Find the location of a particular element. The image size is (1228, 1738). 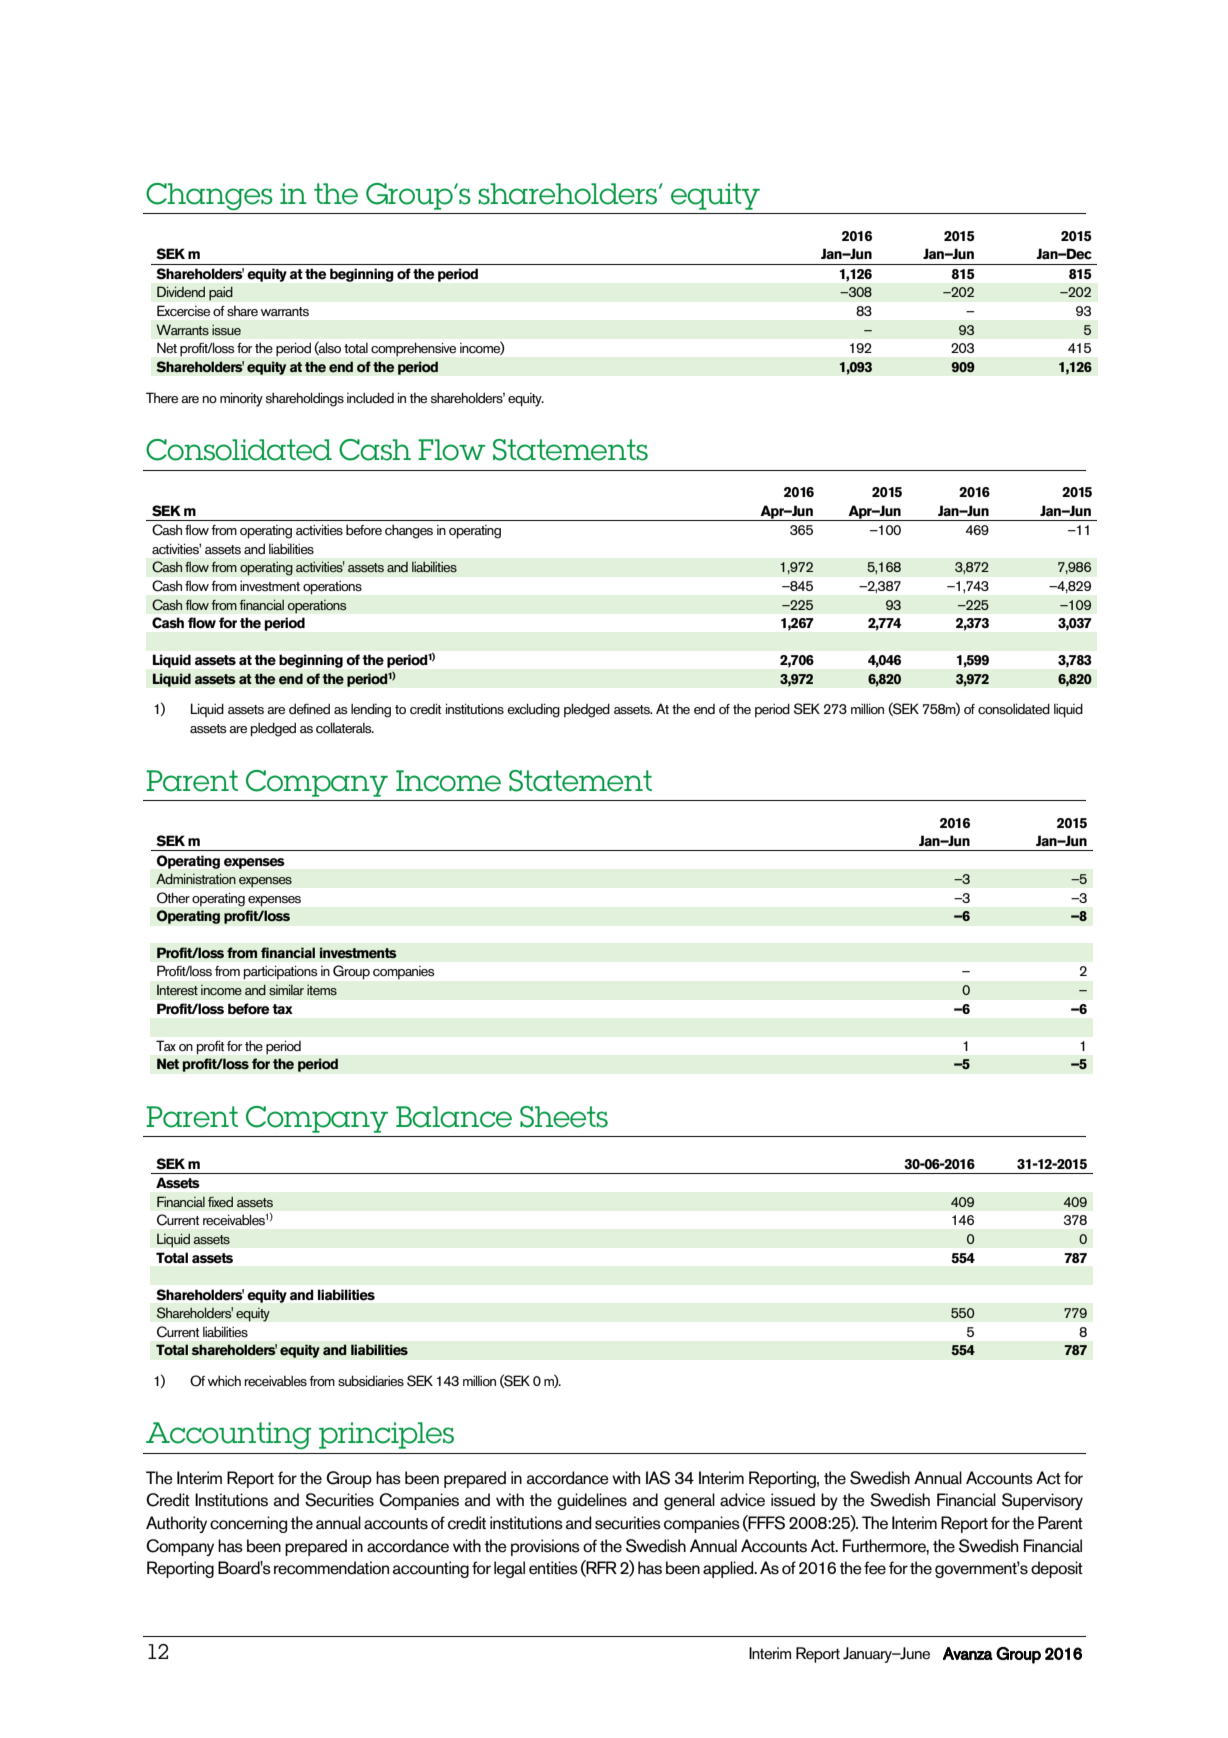

comprehensive is located at coordinates (413, 349).
